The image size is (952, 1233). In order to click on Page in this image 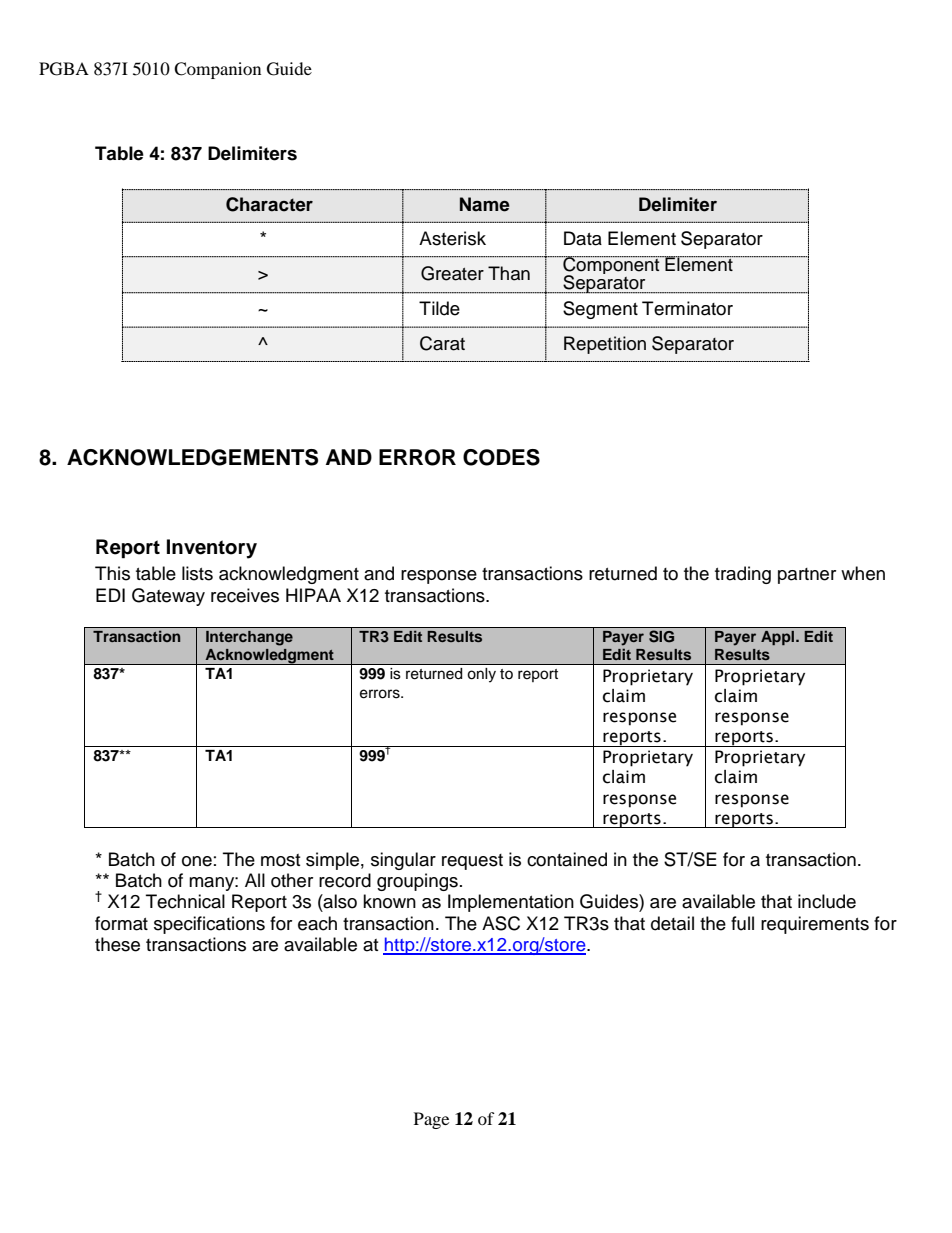, I will do `click(431, 1120)`.
